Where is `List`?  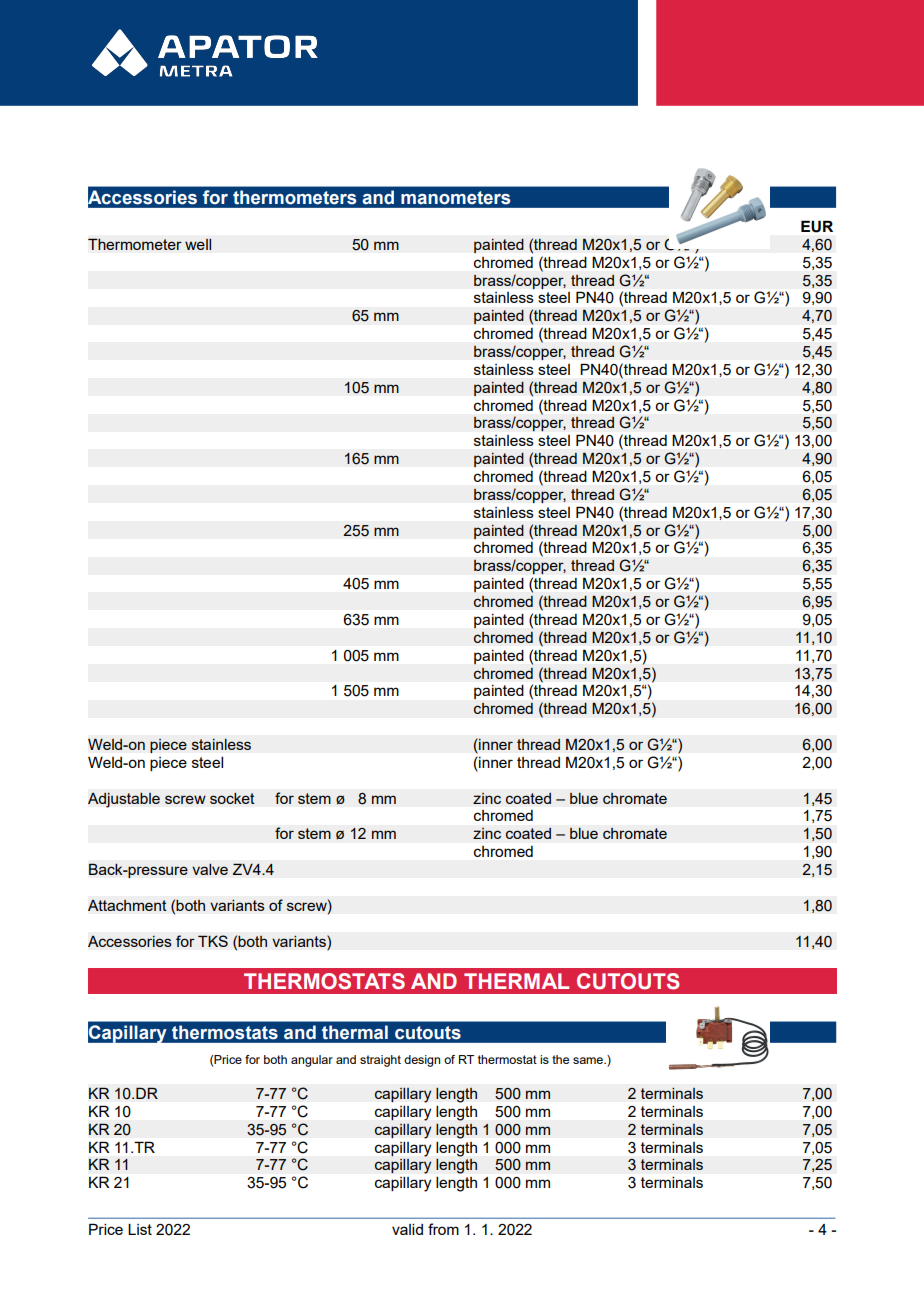
List is located at coordinates (140, 1229).
